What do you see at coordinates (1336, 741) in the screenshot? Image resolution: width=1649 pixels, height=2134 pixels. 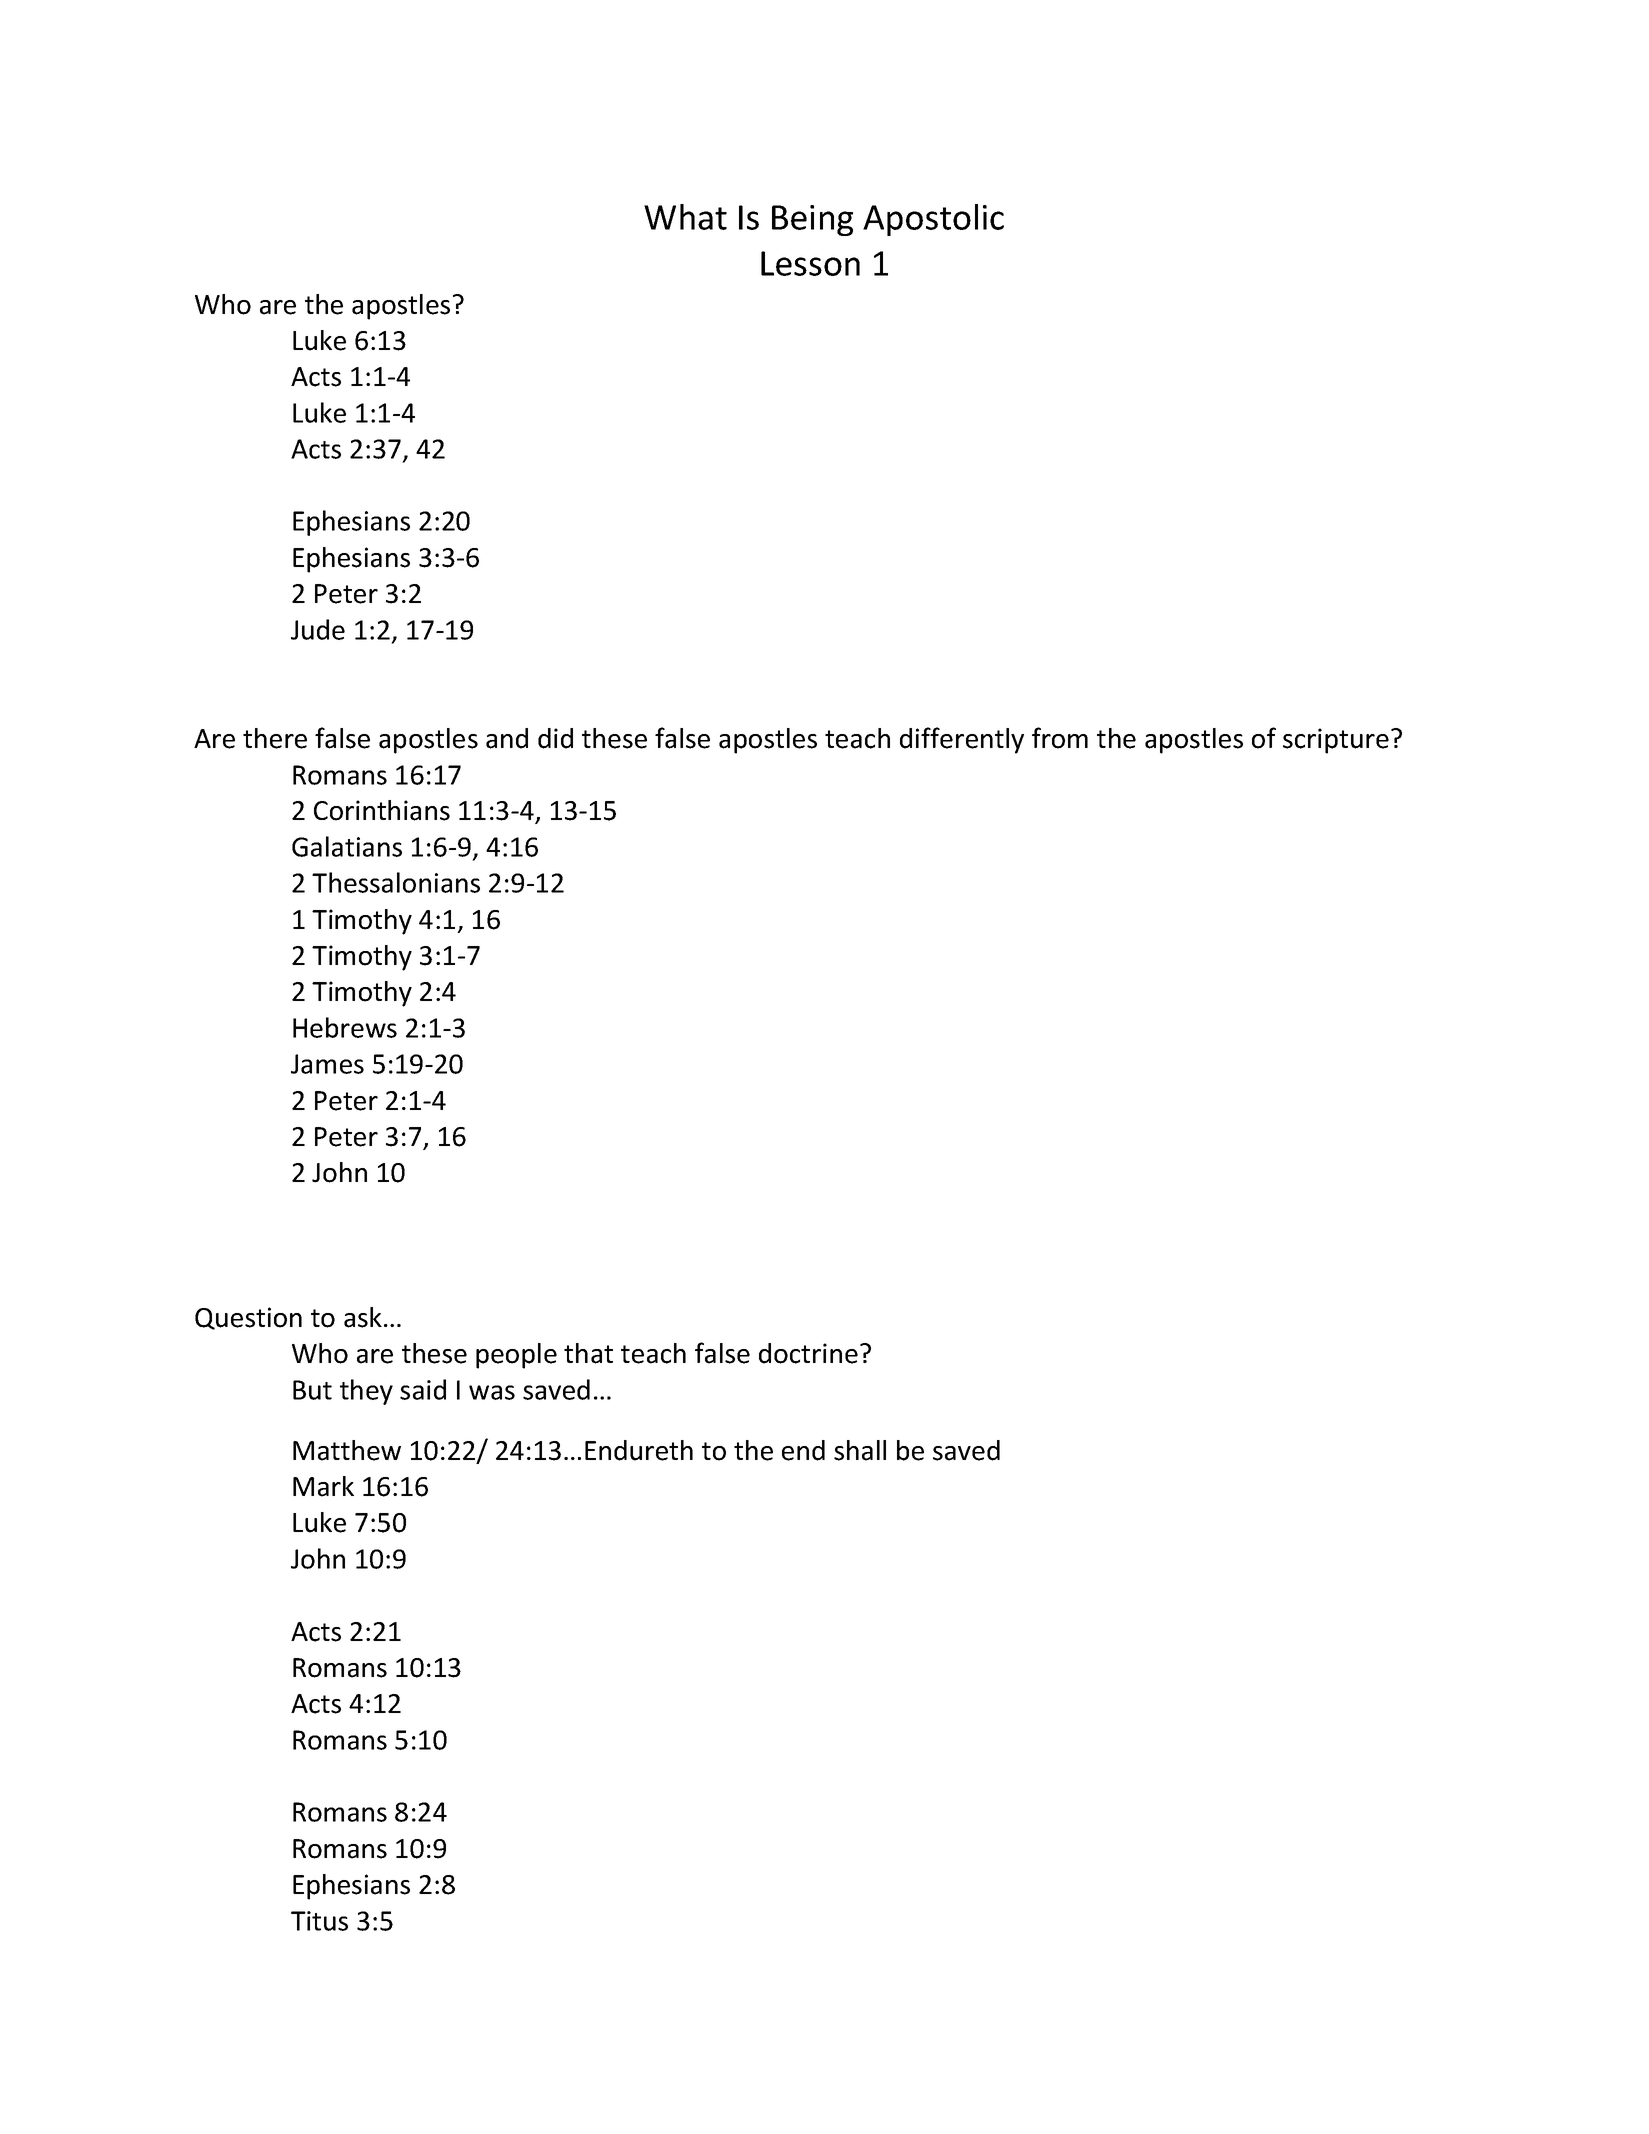 I see `scripture` at bounding box center [1336, 741].
